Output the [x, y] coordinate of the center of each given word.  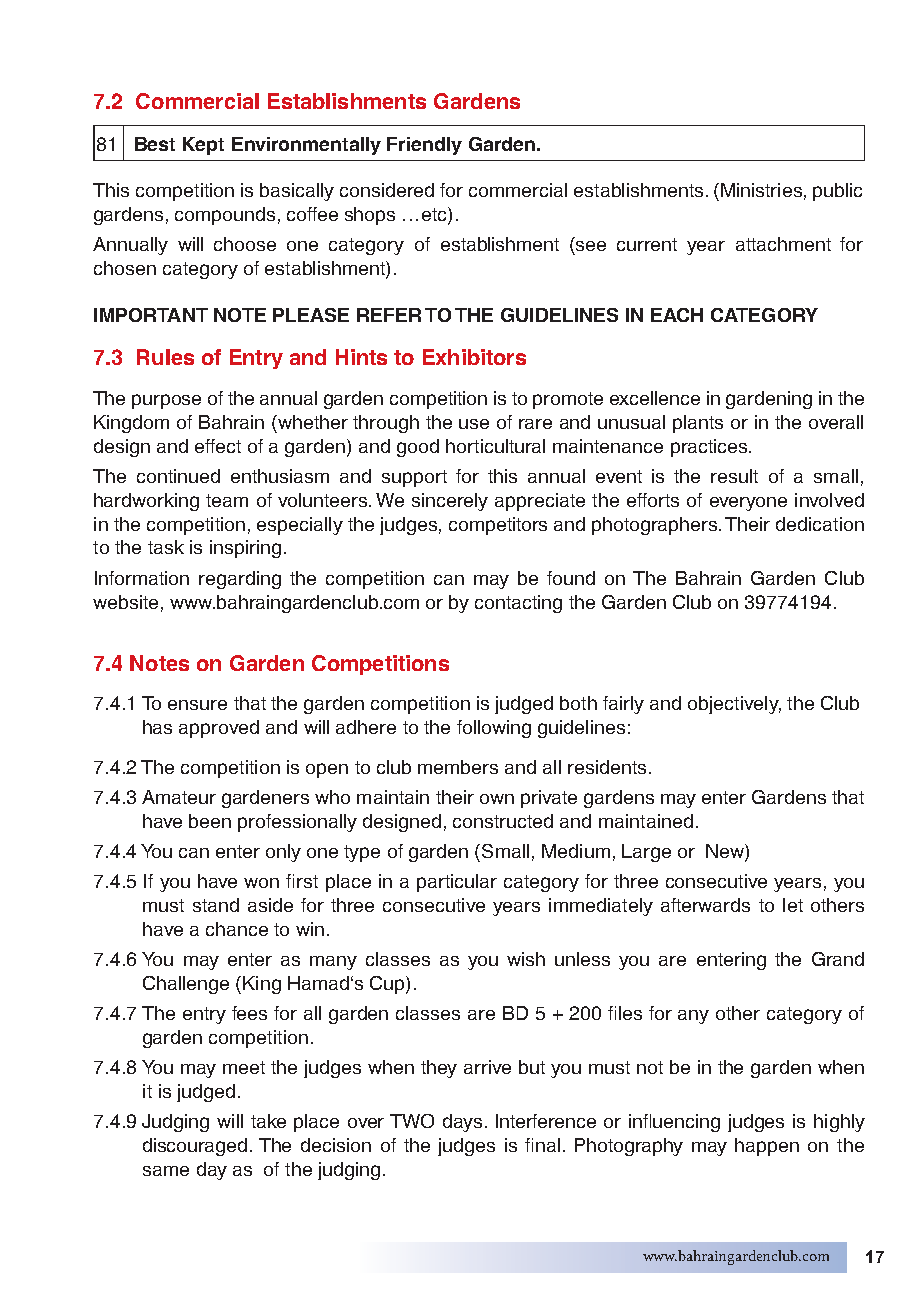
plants [698, 424]
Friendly [424, 146]
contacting [518, 604]
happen [767, 1147]
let [793, 905]
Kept [203, 146]
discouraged [195, 1147]
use [474, 424]
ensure [197, 705]
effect [218, 446]
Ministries [760, 190]
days [462, 1123]
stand [216, 905]
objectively [734, 705]
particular [457, 883]
